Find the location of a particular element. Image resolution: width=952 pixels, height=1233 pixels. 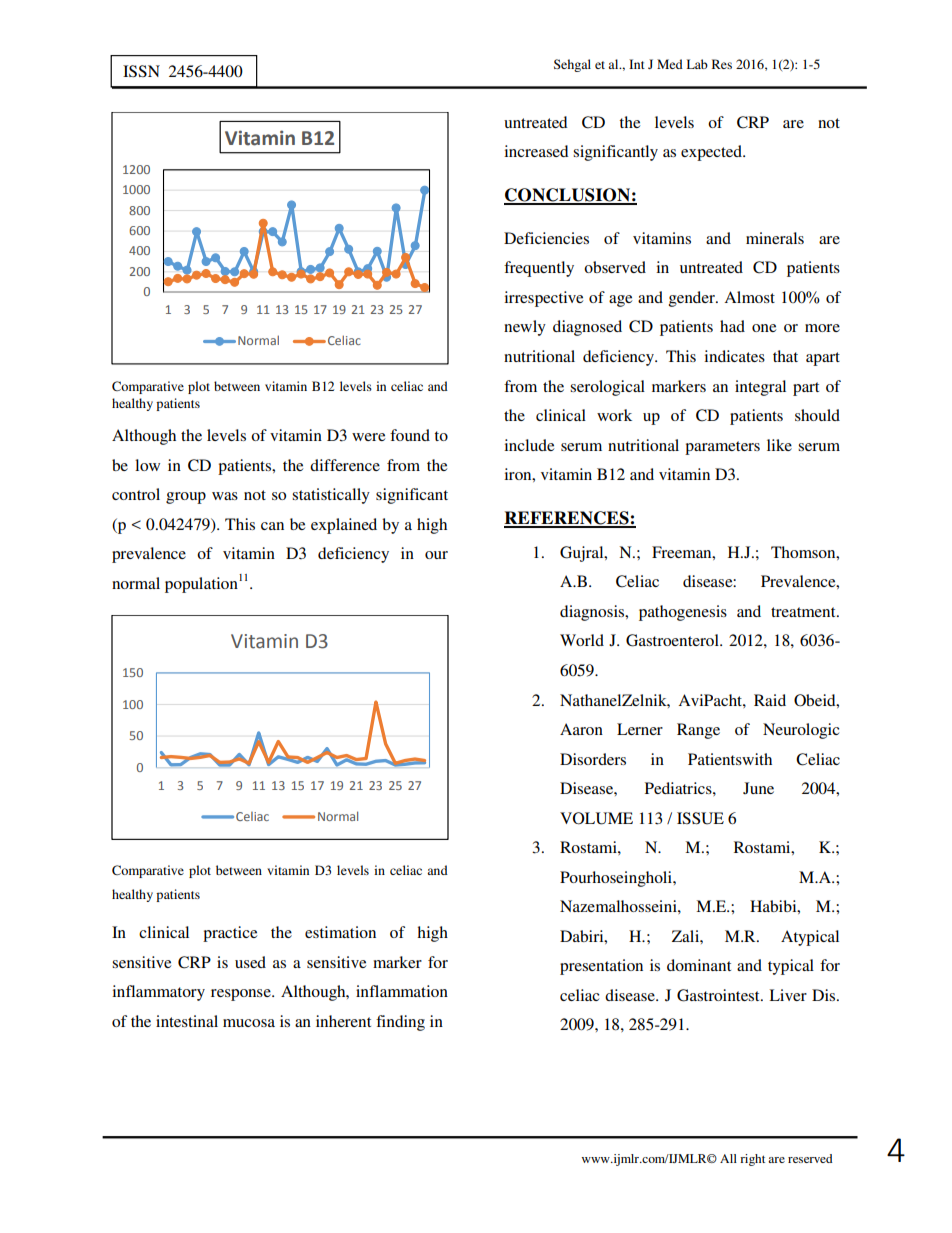

VOLUME is located at coordinates (596, 818).
